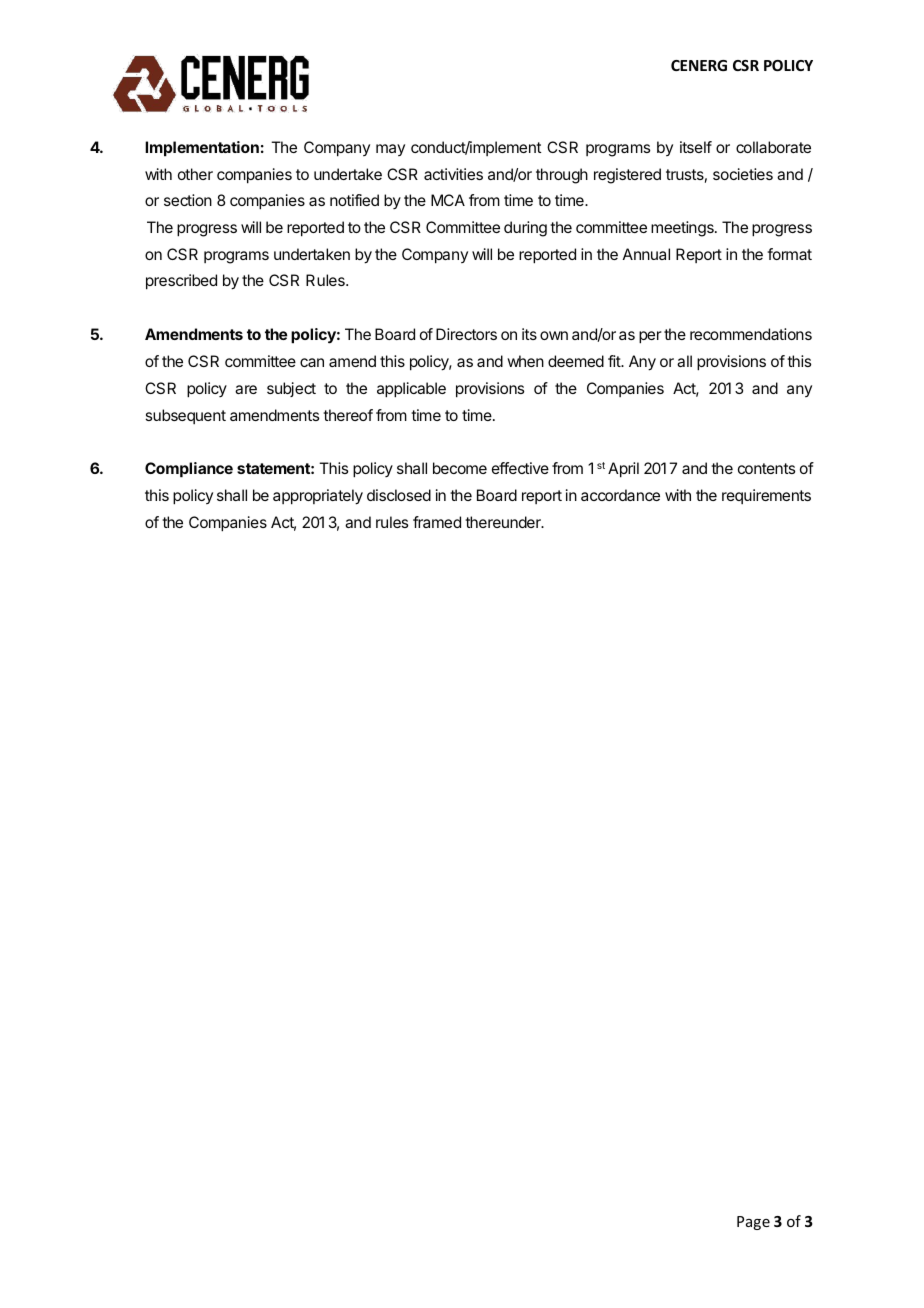 The height and width of the document is (1308, 924). I want to click on framed, so click(437, 522).
